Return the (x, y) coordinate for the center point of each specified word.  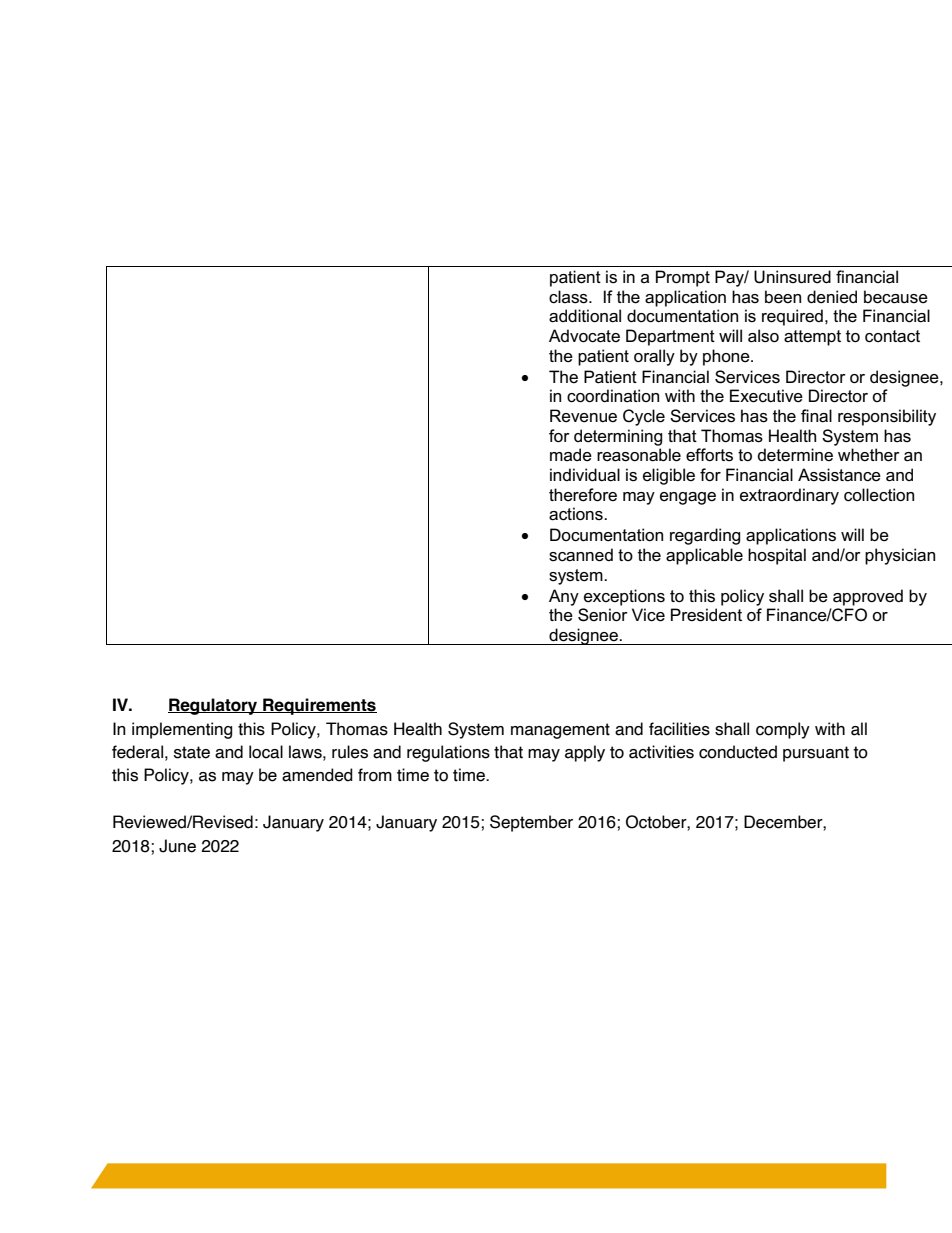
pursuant (816, 754)
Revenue (583, 416)
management (560, 731)
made (571, 455)
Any (564, 597)
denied (832, 297)
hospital (777, 556)
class (569, 297)
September (531, 823)
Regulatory (214, 706)
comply (783, 730)
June (177, 846)
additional (585, 316)
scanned (581, 555)
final (816, 416)
